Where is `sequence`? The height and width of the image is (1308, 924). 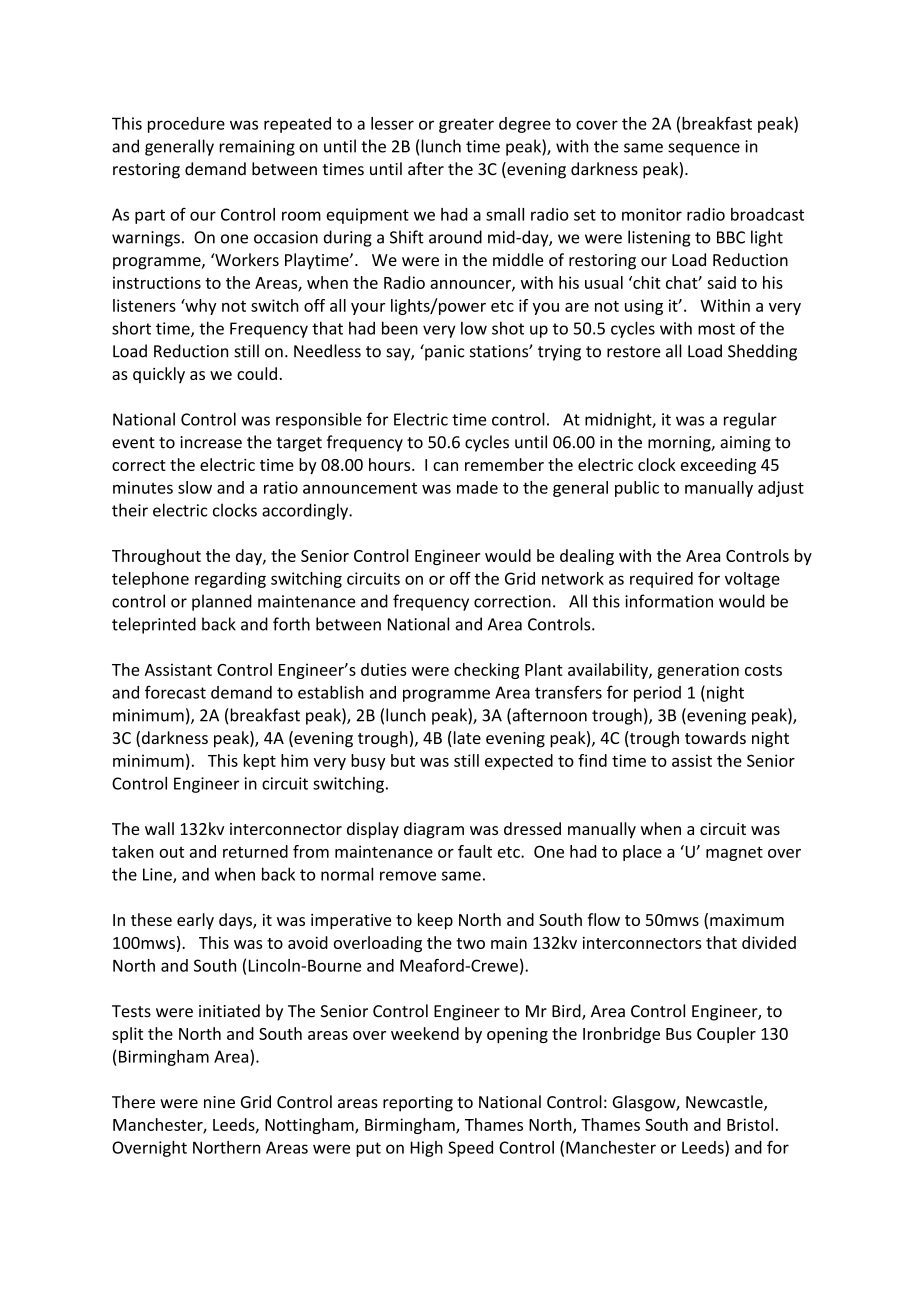
sequence is located at coordinates (704, 149).
